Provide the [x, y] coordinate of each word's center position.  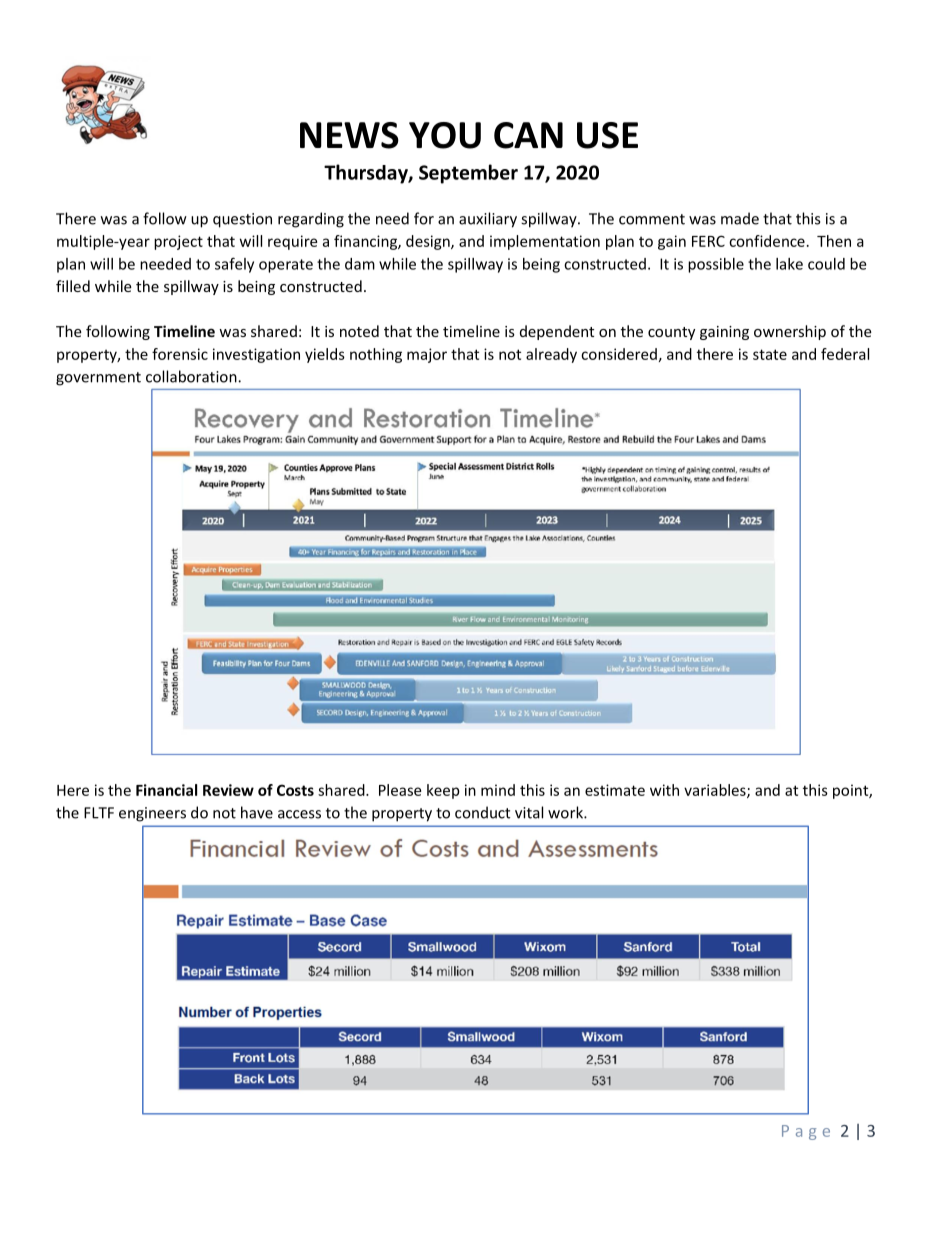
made [740, 218]
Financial [166, 790]
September [468, 174]
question [242, 220]
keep [443, 791]
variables [716, 791]
